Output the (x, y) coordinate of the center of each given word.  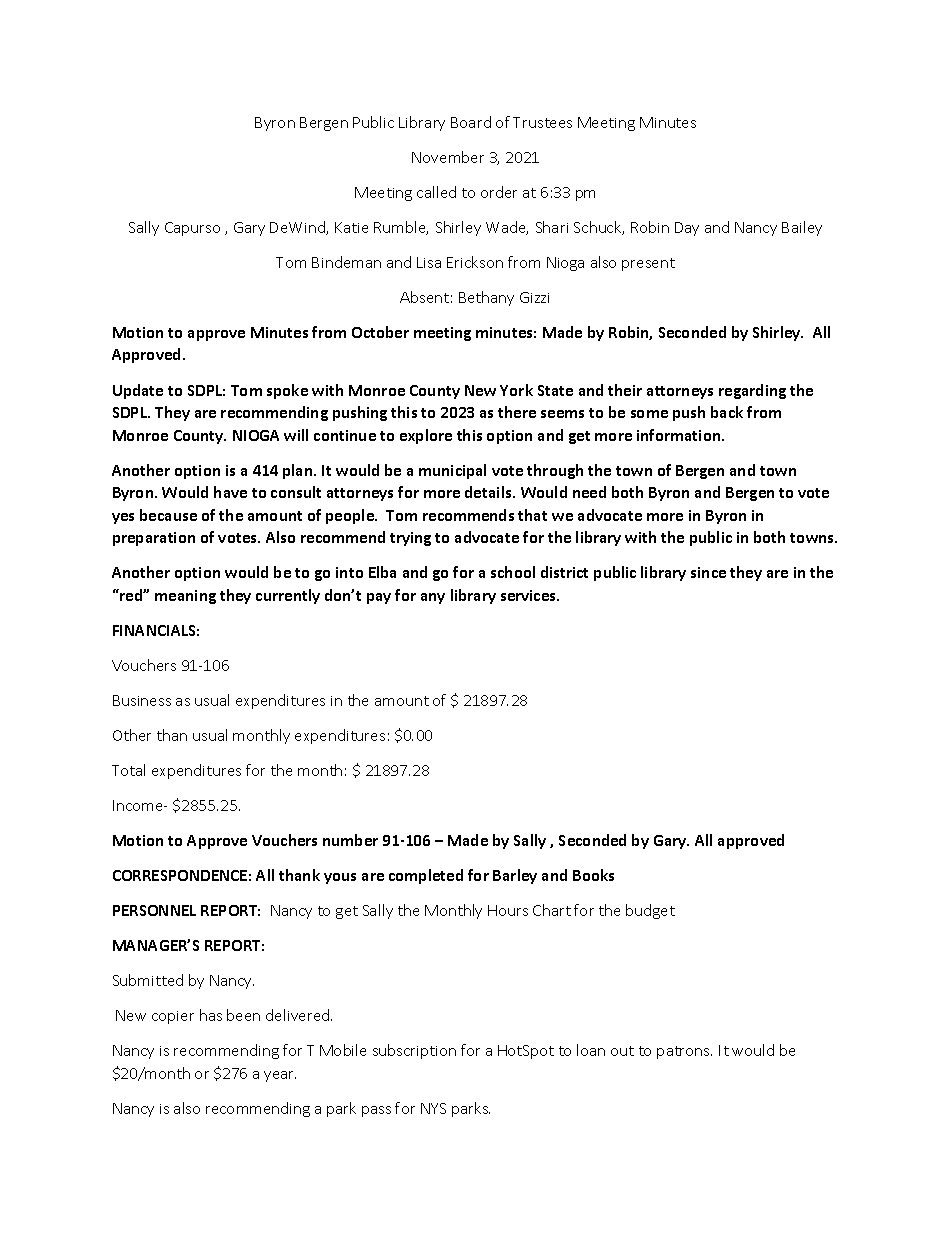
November (448, 157)
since (708, 572)
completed (426, 876)
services (529, 595)
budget (650, 911)
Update (138, 391)
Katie (351, 227)
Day (687, 229)
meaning (185, 597)
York (516, 390)
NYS (433, 1108)
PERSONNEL (154, 910)
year (280, 1076)
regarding (752, 391)
